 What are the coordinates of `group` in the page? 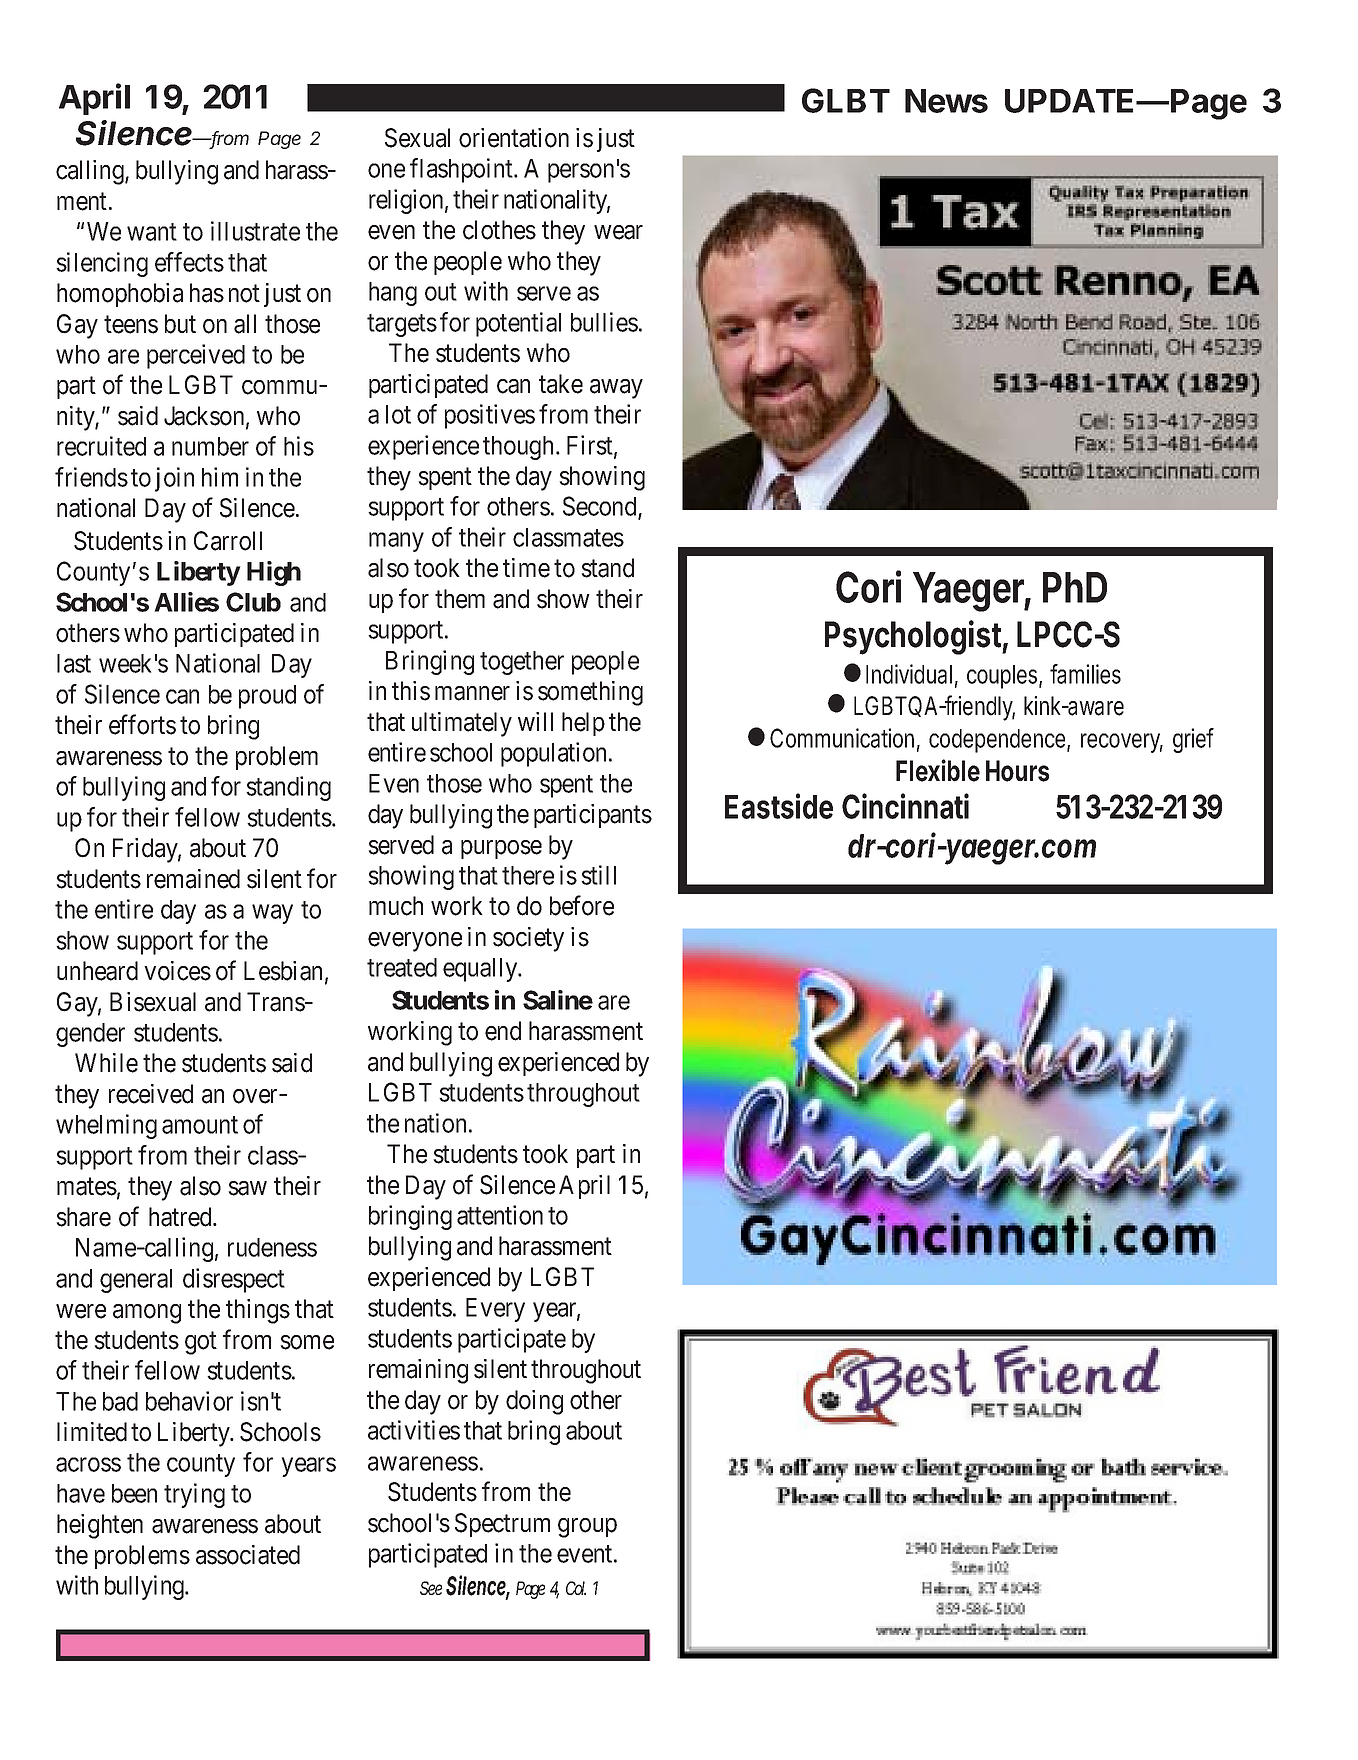 It's located at (587, 1528).
